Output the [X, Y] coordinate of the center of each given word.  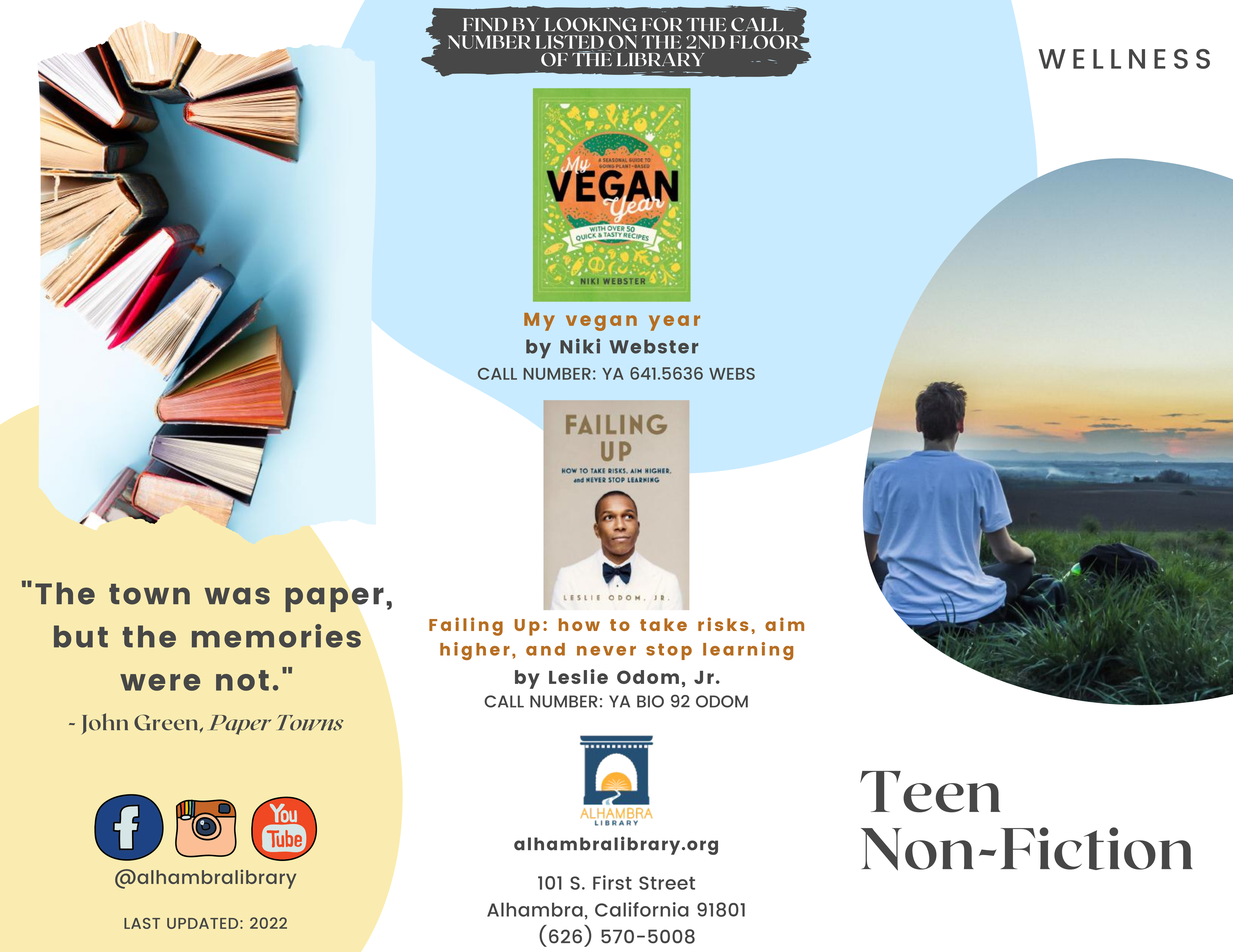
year [674, 323]
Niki [580, 346]
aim [784, 624]
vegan [601, 323]
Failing [466, 626]
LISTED [570, 43]
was [237, 596]
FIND [485, 24]
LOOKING [590, 24]
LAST [142, 923]
